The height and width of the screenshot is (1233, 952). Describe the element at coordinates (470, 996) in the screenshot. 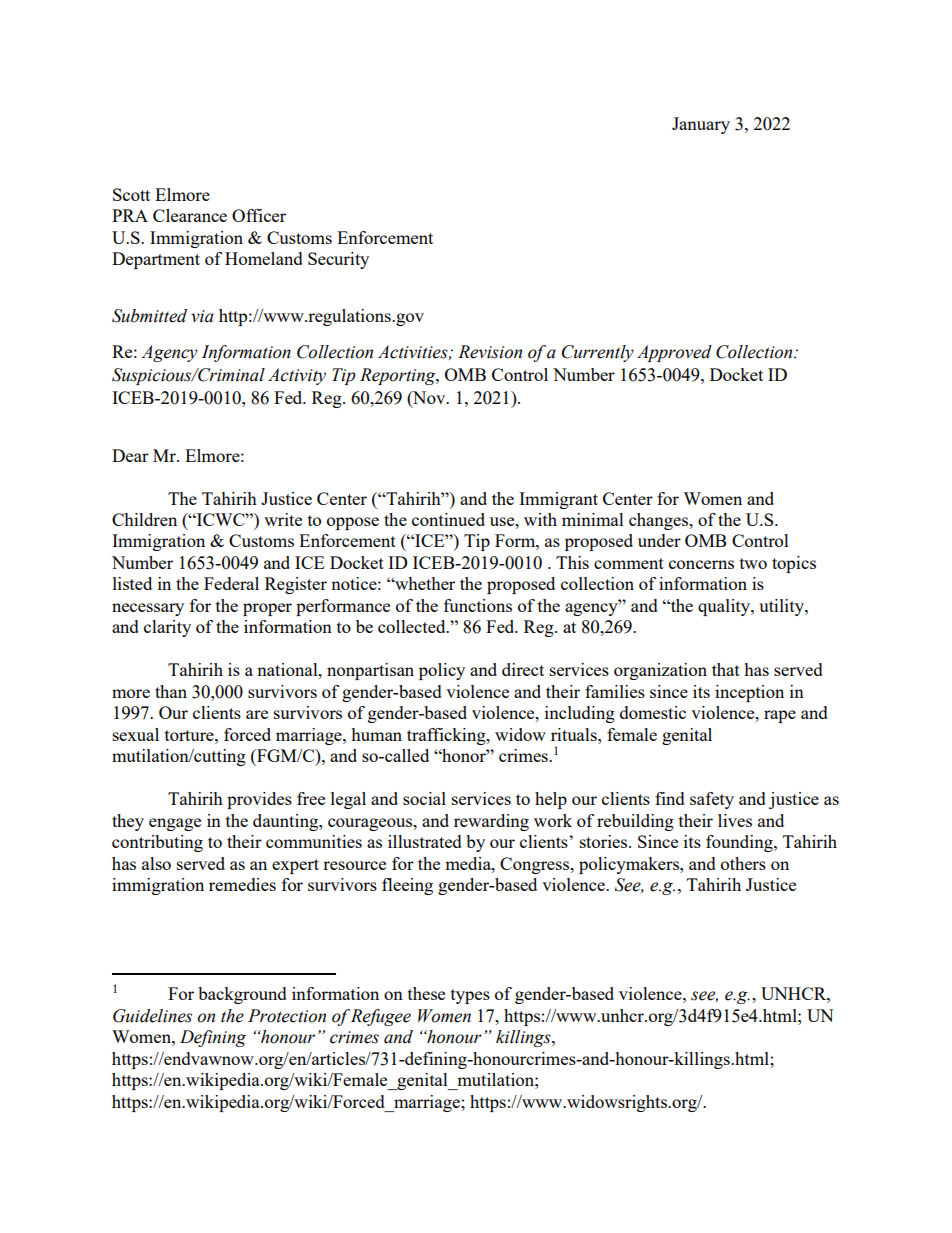

I see `types` at that location.
